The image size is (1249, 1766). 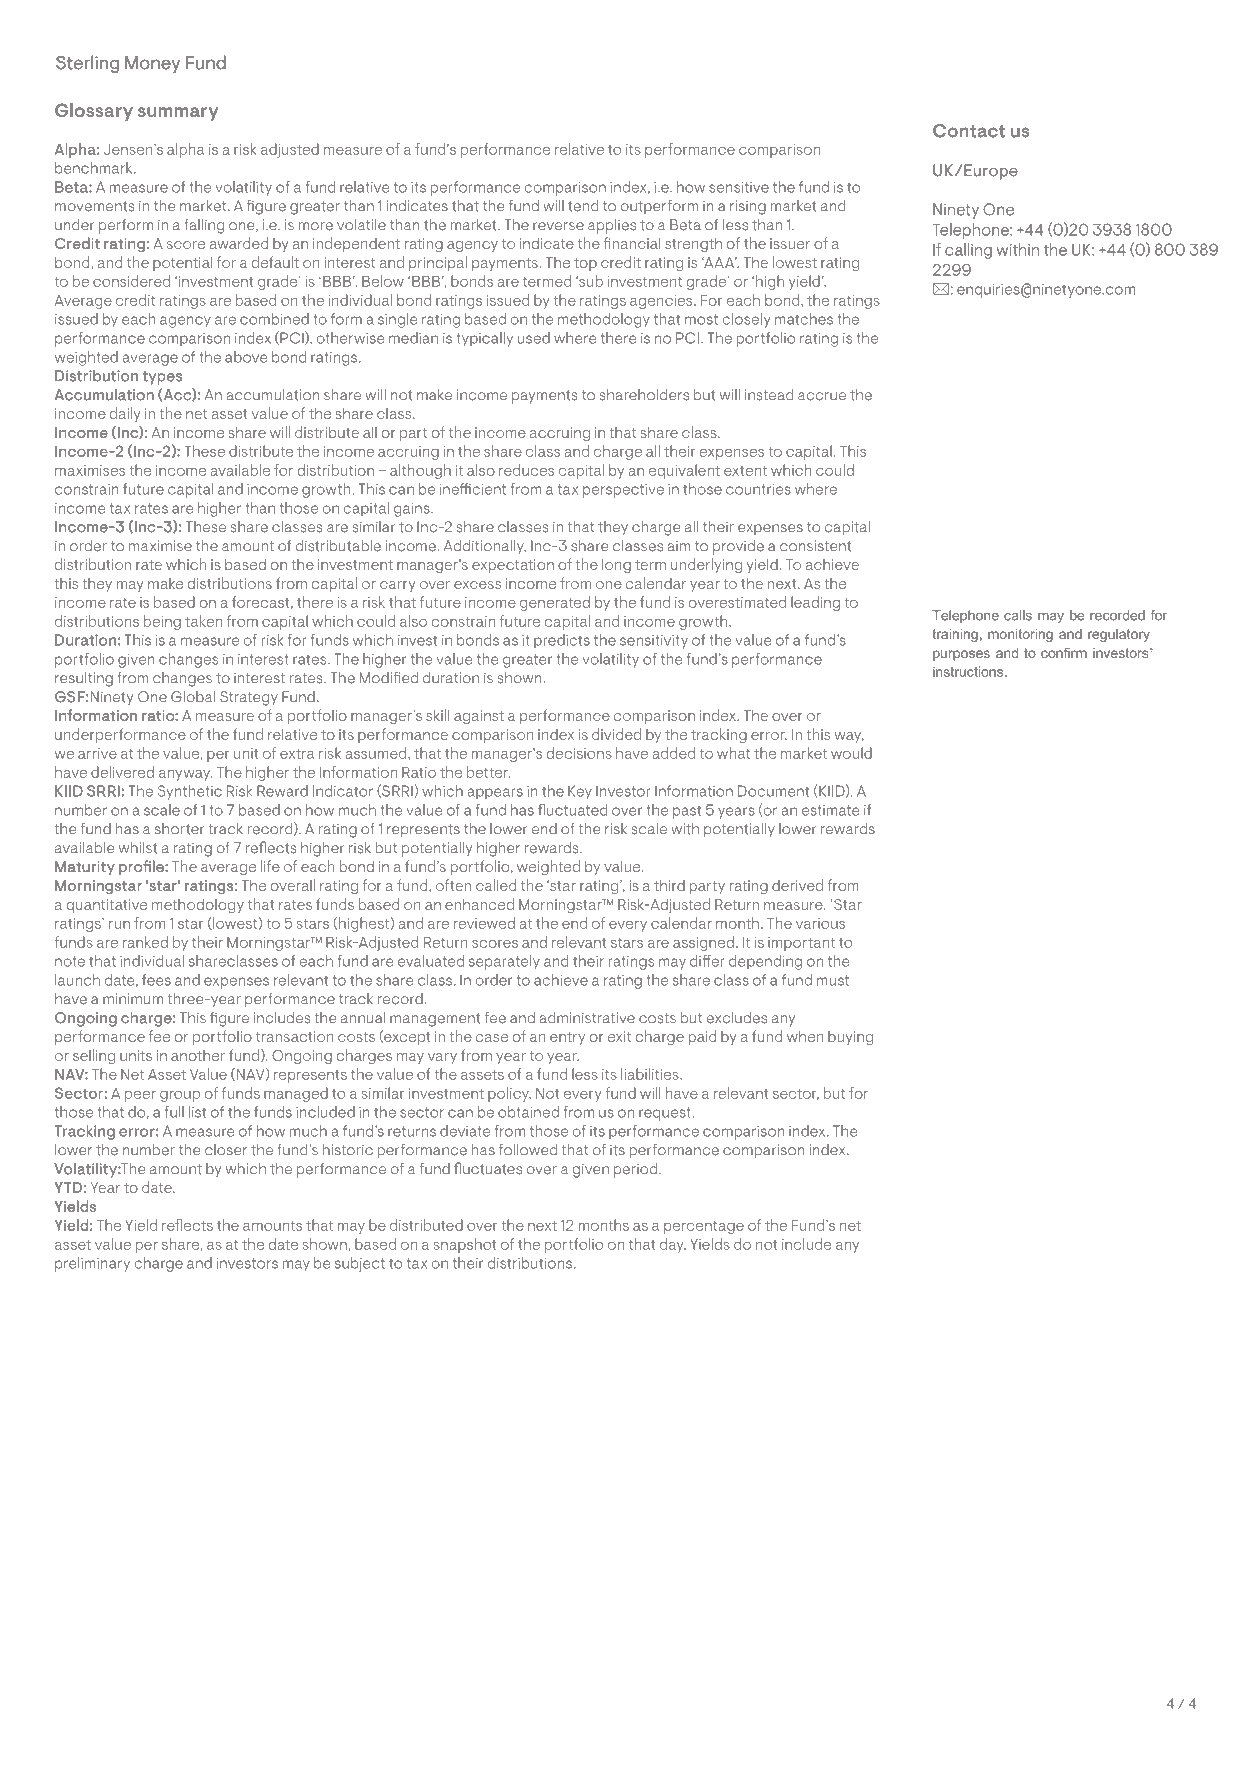 I want to click on predicts, so click(x=562, y=641).
